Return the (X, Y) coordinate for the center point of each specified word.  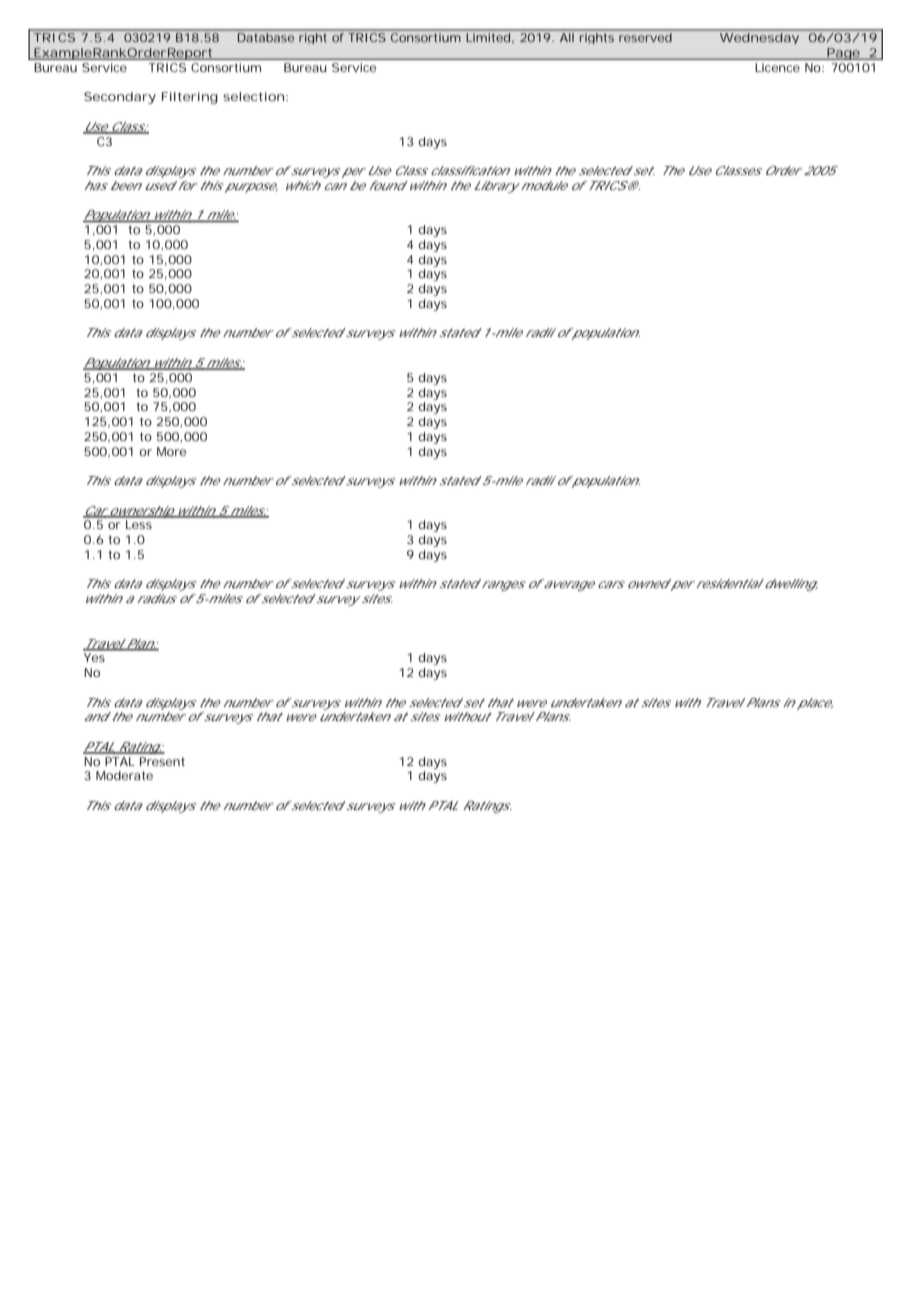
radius (157, 598)
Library (496, 187)
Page (843, 54)
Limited (488, 37)
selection (253, 96)
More (171, 451)
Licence (778, 67)
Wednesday (759, 38)
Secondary (120, 98)
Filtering (190, 98)
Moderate (124, 775)
